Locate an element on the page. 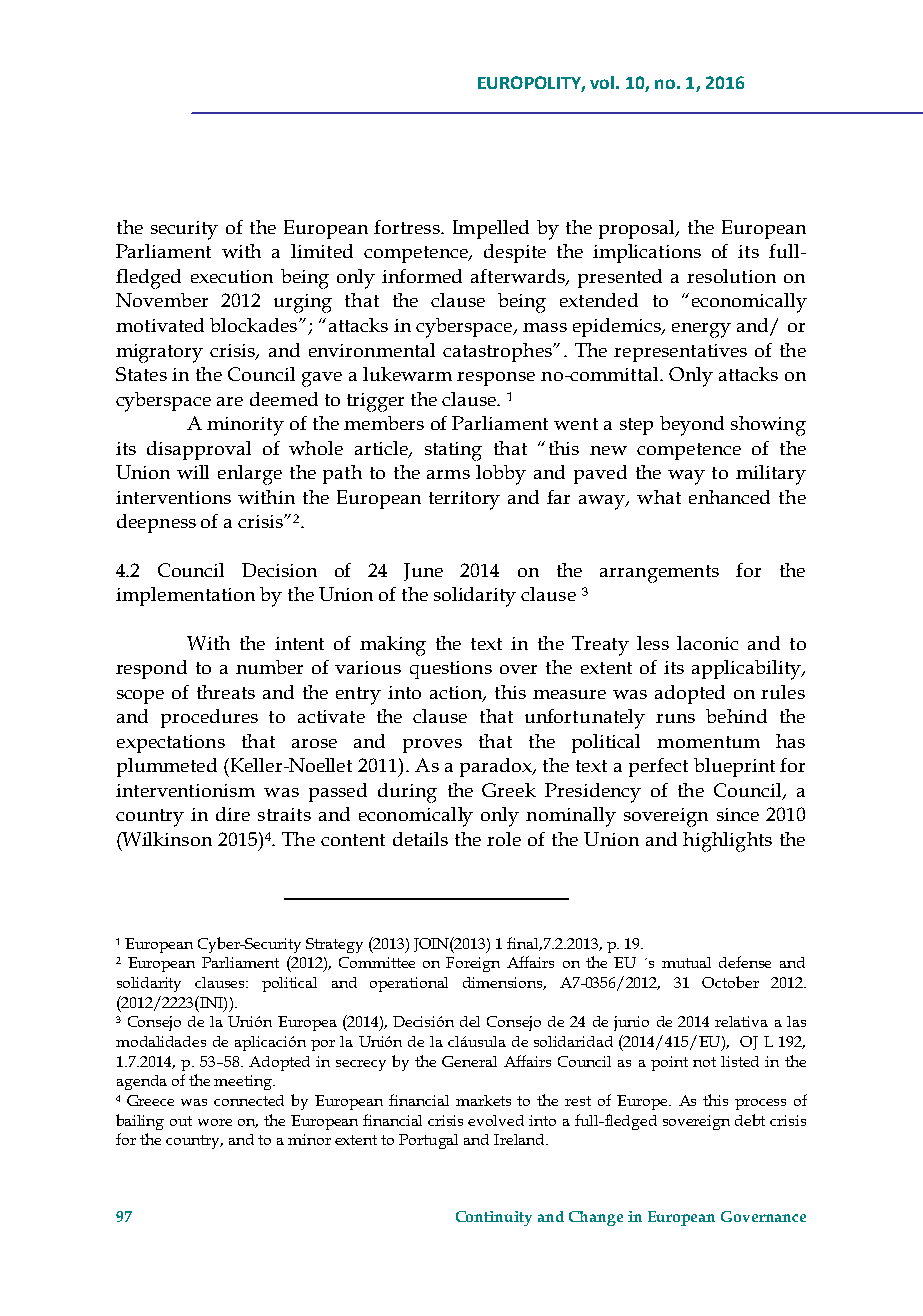 The image size is (923, 1316). behind is located at coordinates (736, 716).
